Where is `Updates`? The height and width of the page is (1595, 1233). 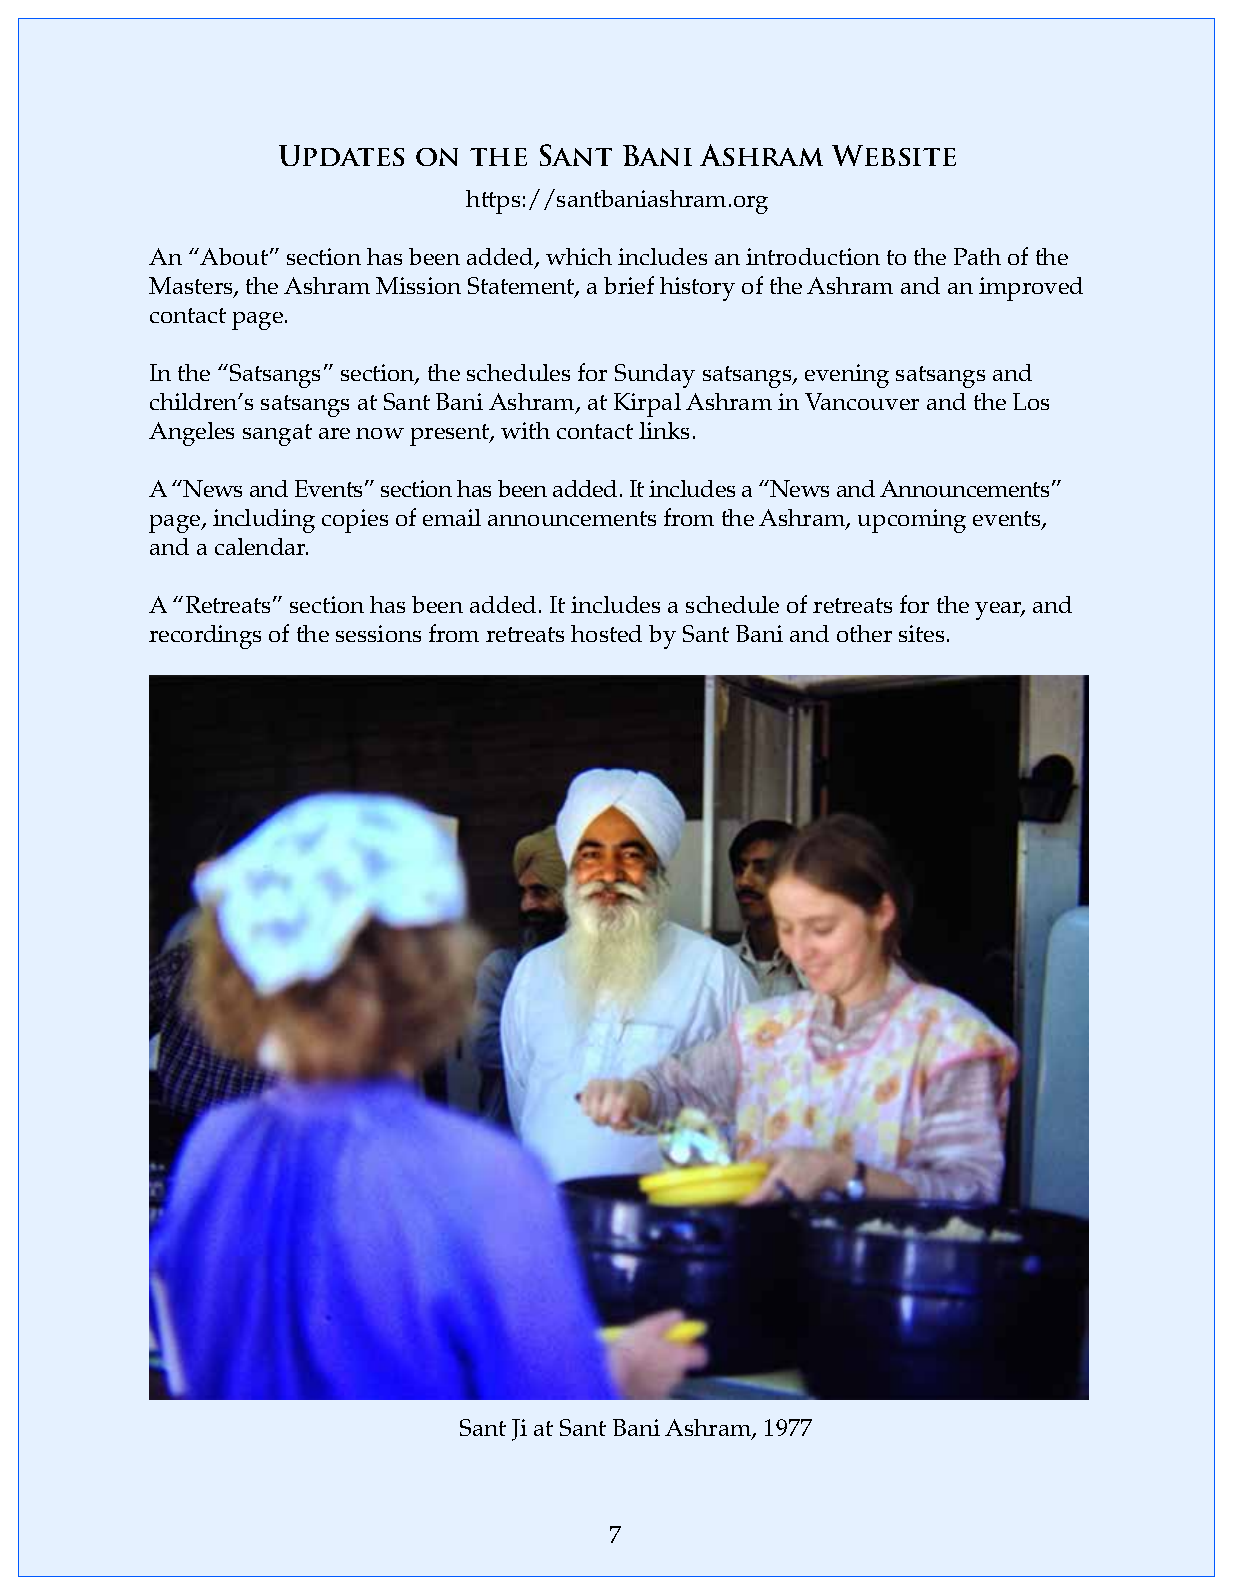
Updates is located at coordinates (341, 155).
